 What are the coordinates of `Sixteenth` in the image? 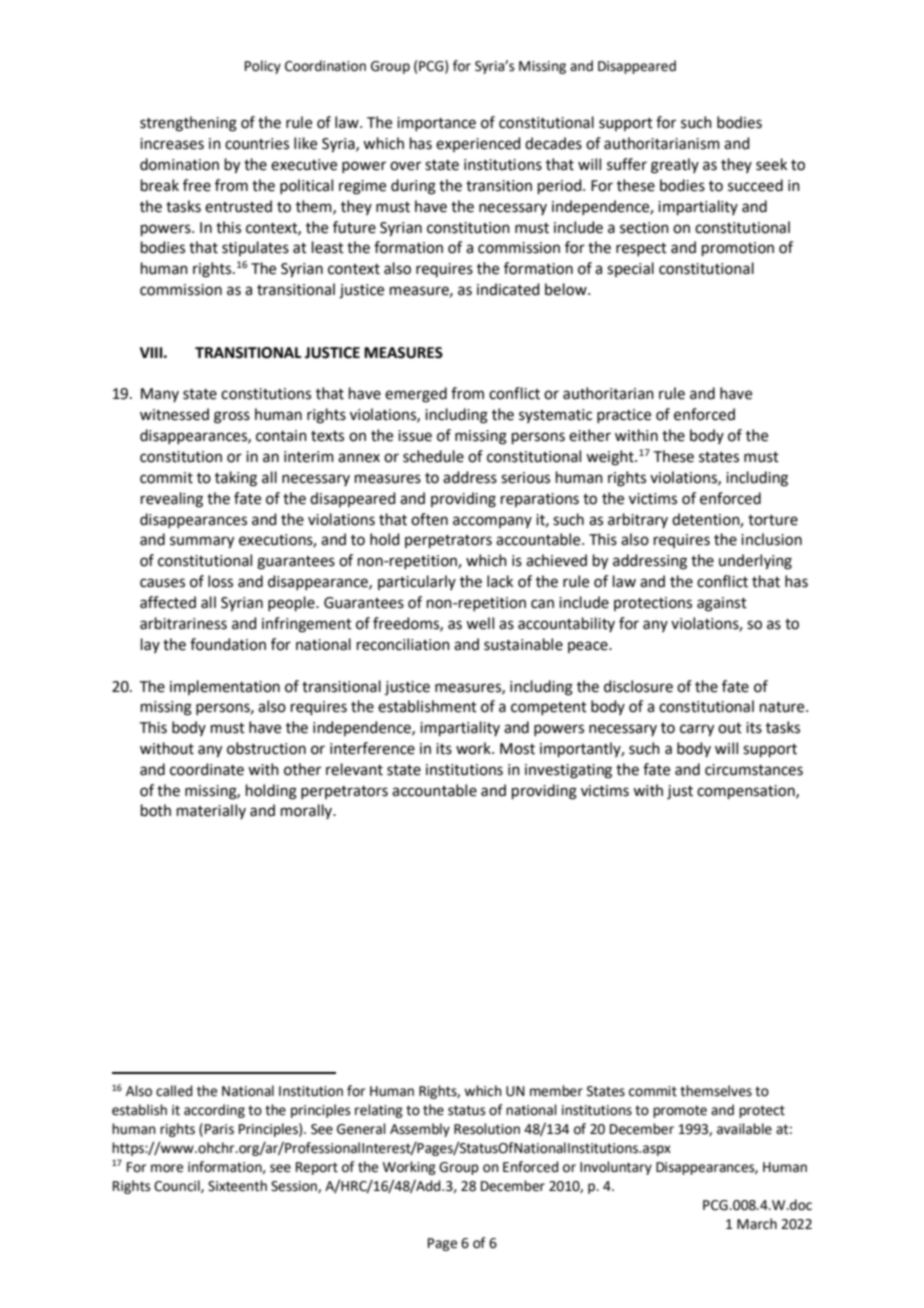 It's located at (237, 1186).
